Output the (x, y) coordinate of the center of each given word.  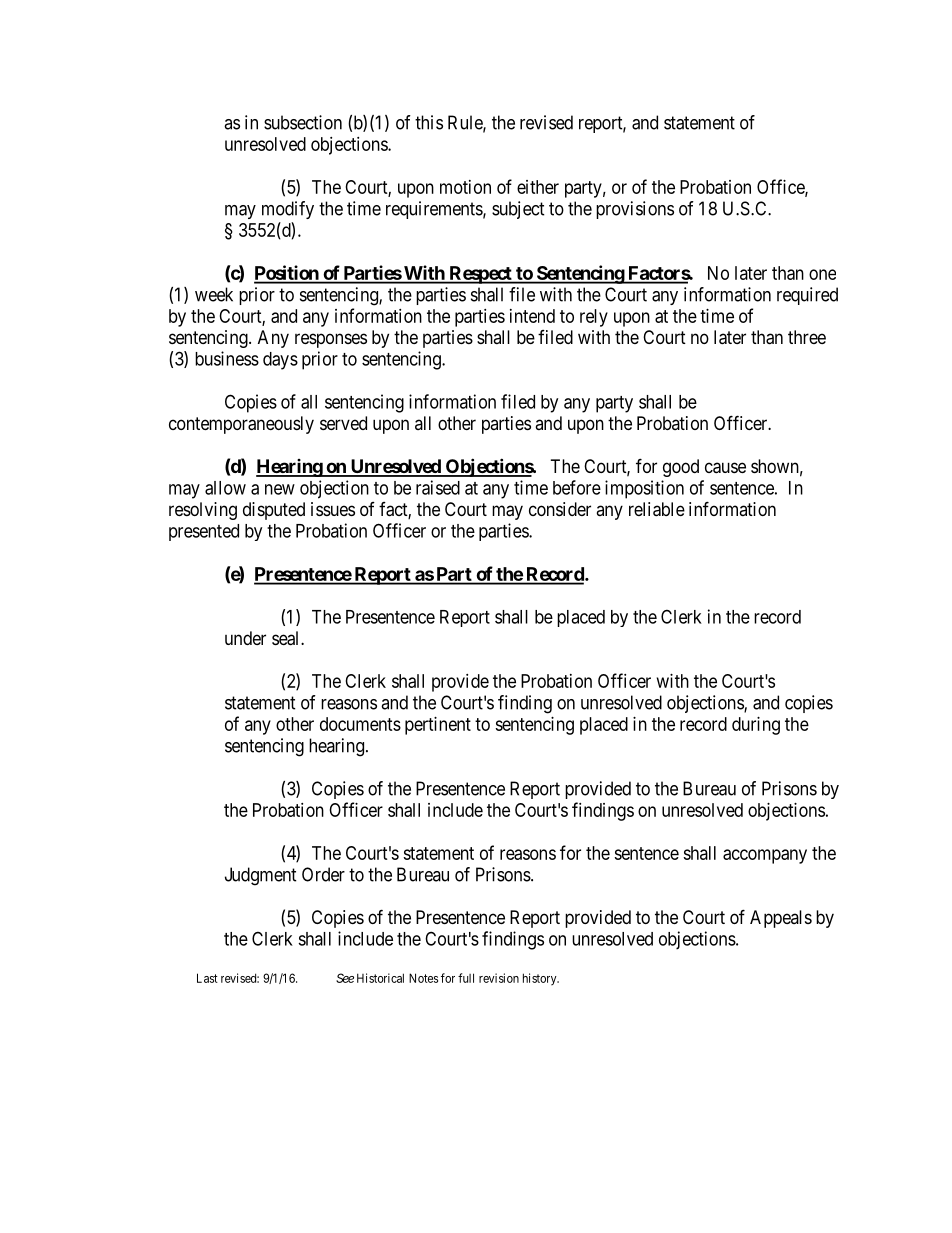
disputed (274, 511)
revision (499, 978)
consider (560, 509)
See (345, 978)
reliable (657, 509)
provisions (635, 210)
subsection (303, 122)
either (538, 187)
